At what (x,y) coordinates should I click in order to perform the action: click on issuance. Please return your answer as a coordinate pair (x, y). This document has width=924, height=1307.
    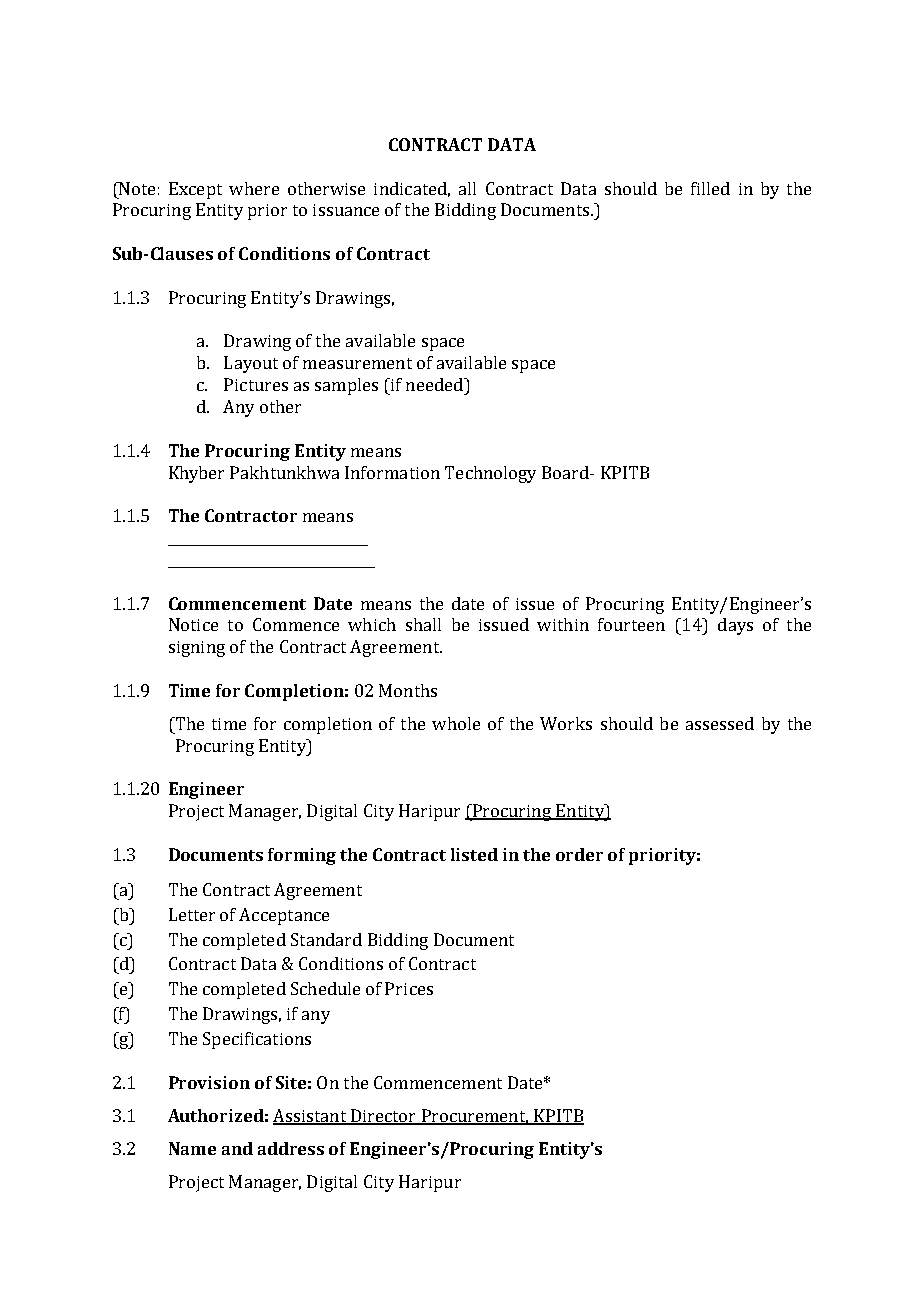
    Looking at the image, I should click on (346, 210).
